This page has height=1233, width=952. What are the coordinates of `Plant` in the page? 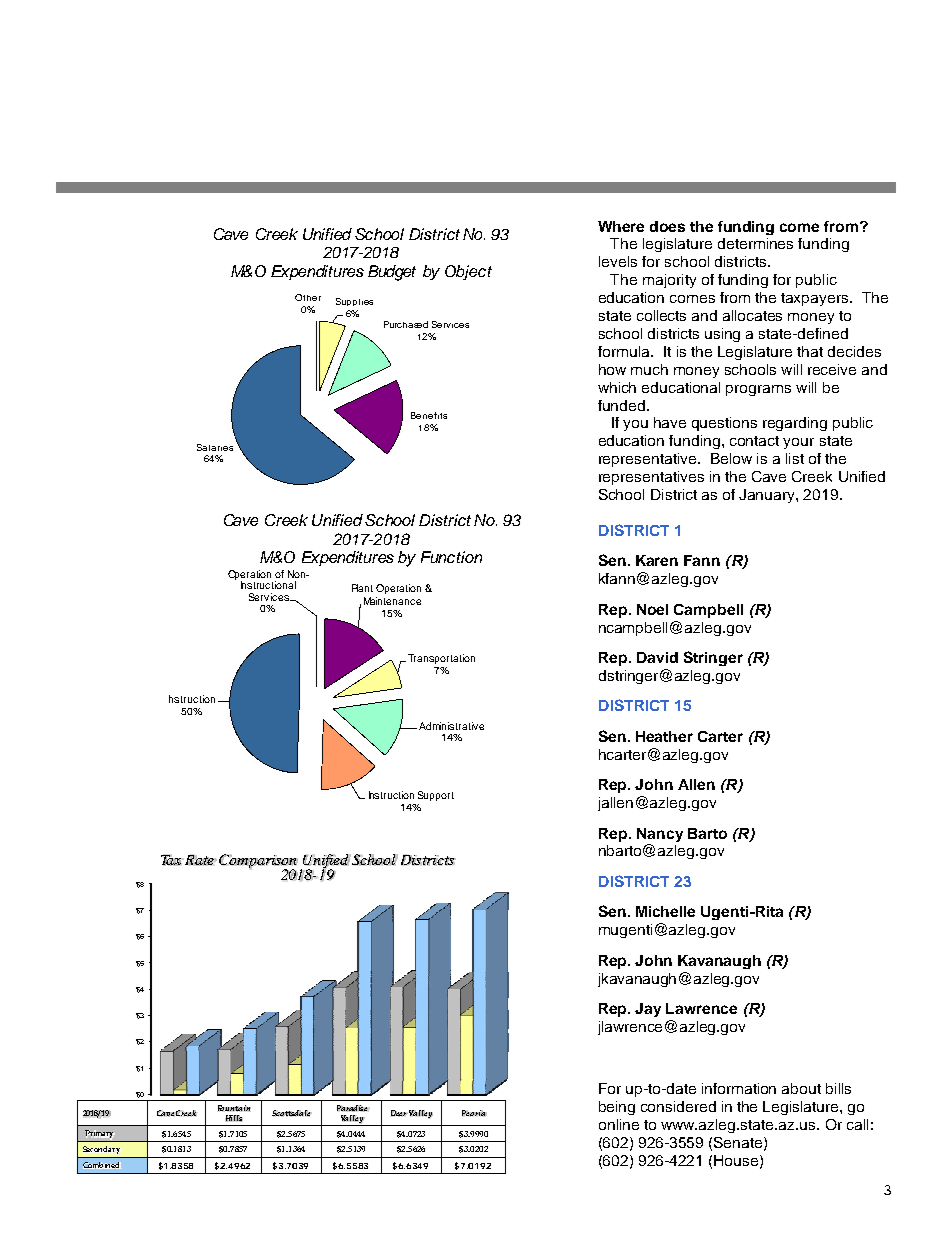 It's located at (362, 588).
